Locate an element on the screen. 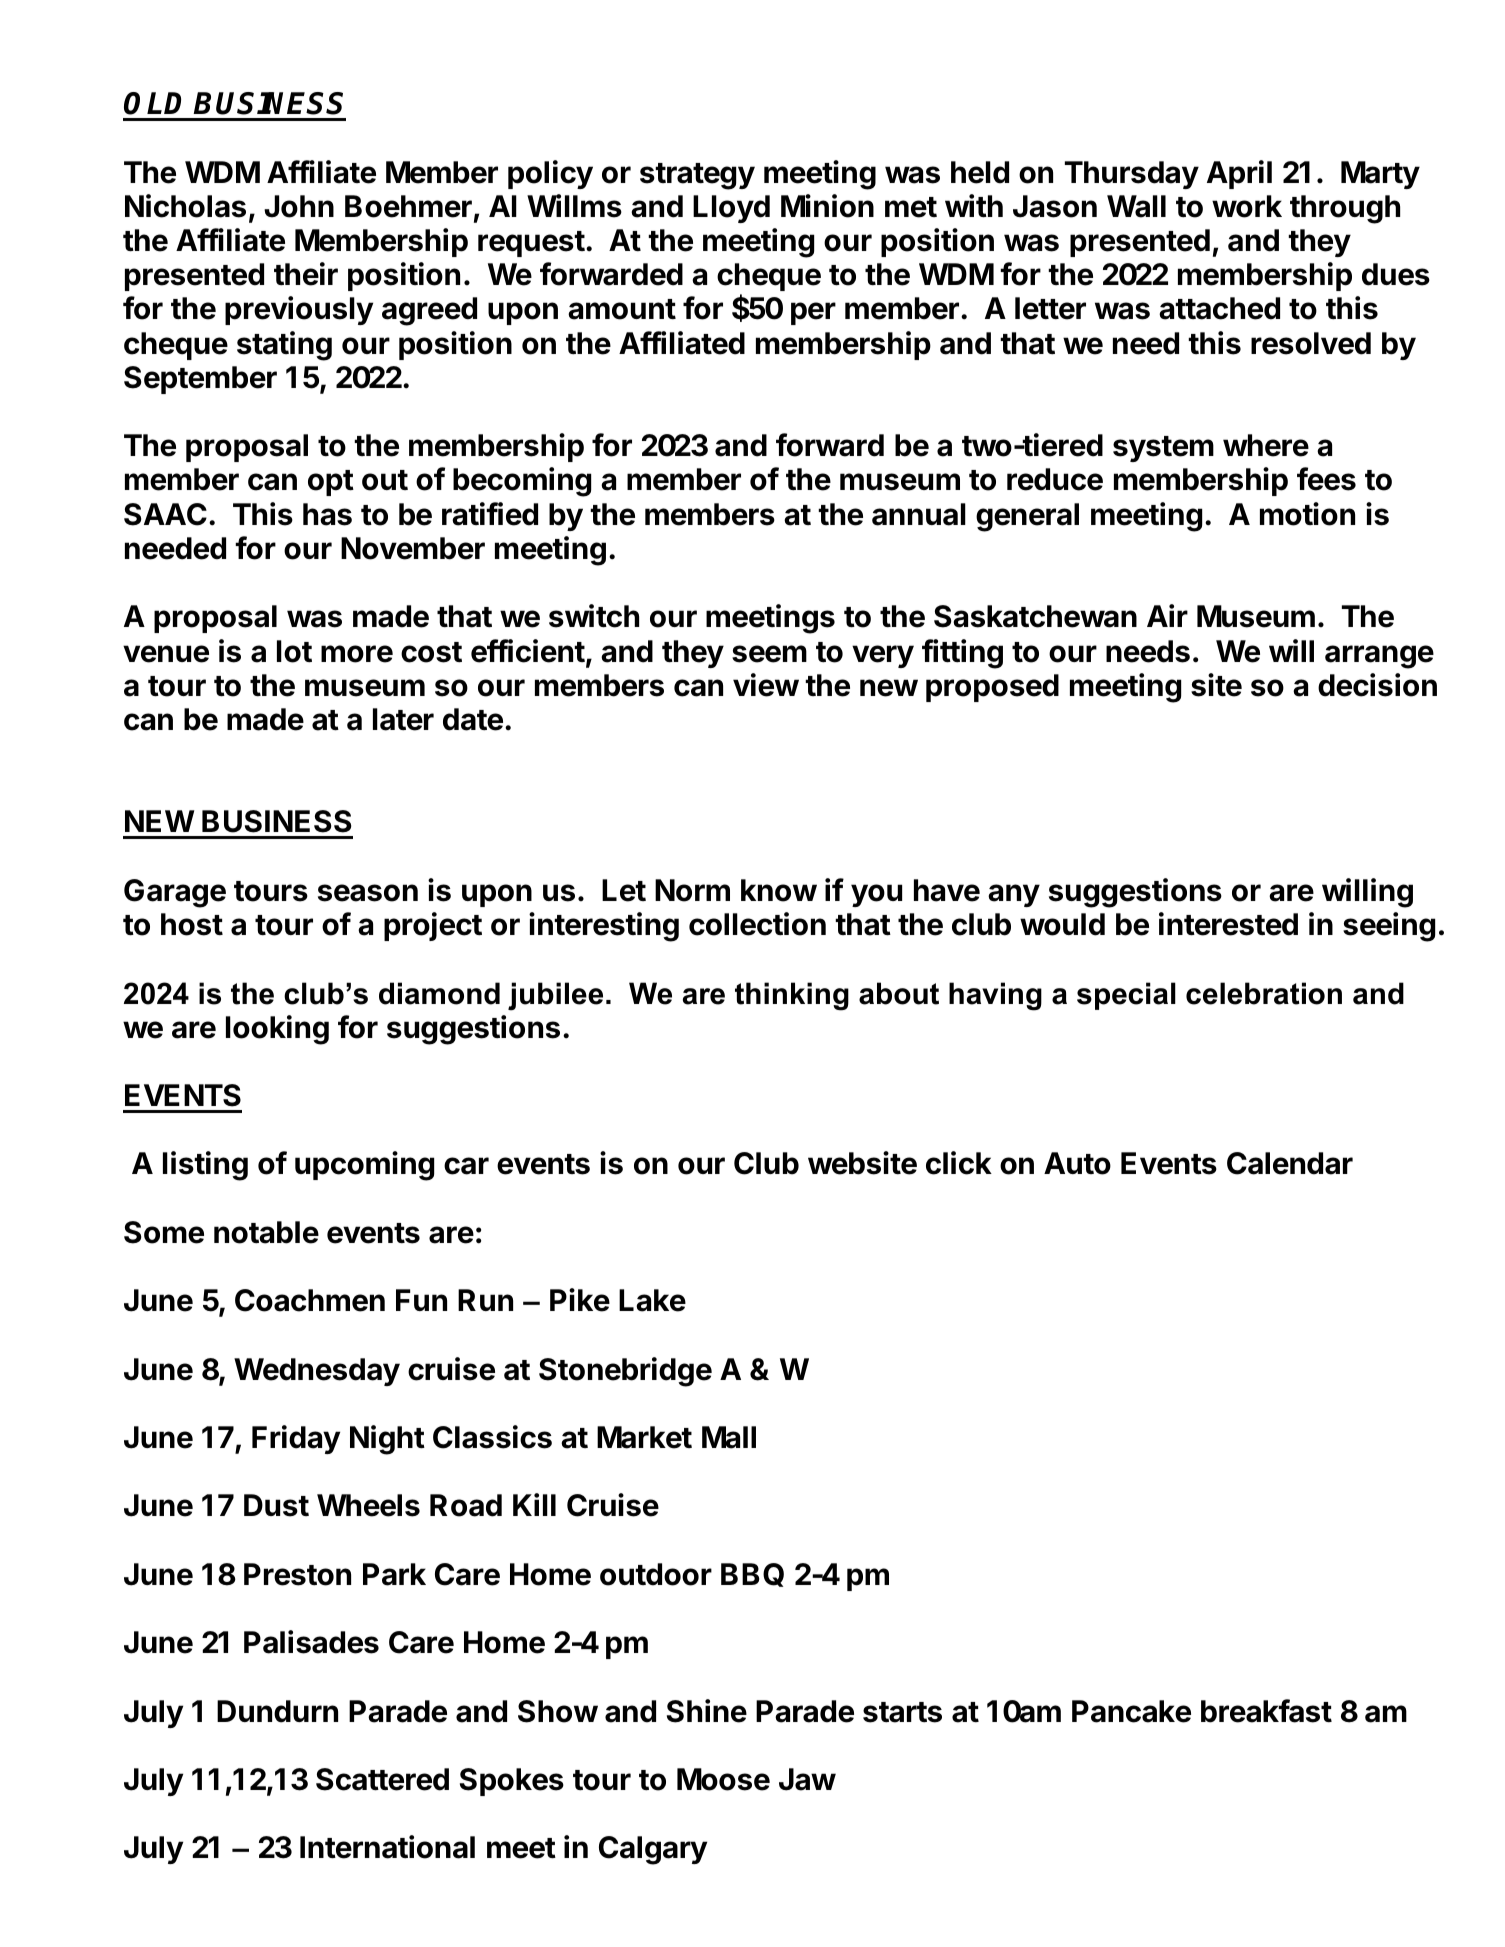 This screenshot has height=1947, width=1505. notable is located at coordinates (266, 1232).
